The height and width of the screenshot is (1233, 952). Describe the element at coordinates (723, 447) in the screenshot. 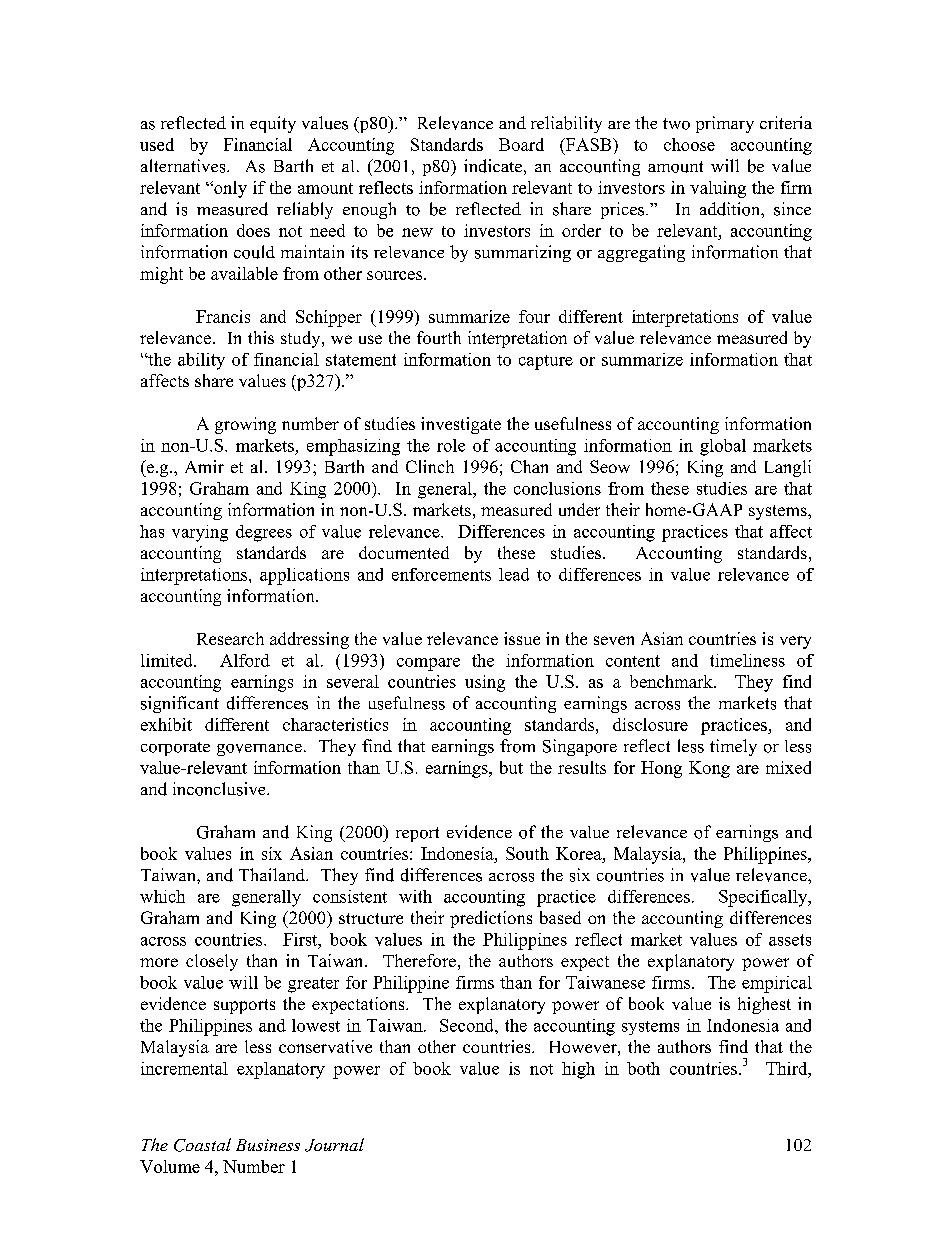

I see `global` at that location.
